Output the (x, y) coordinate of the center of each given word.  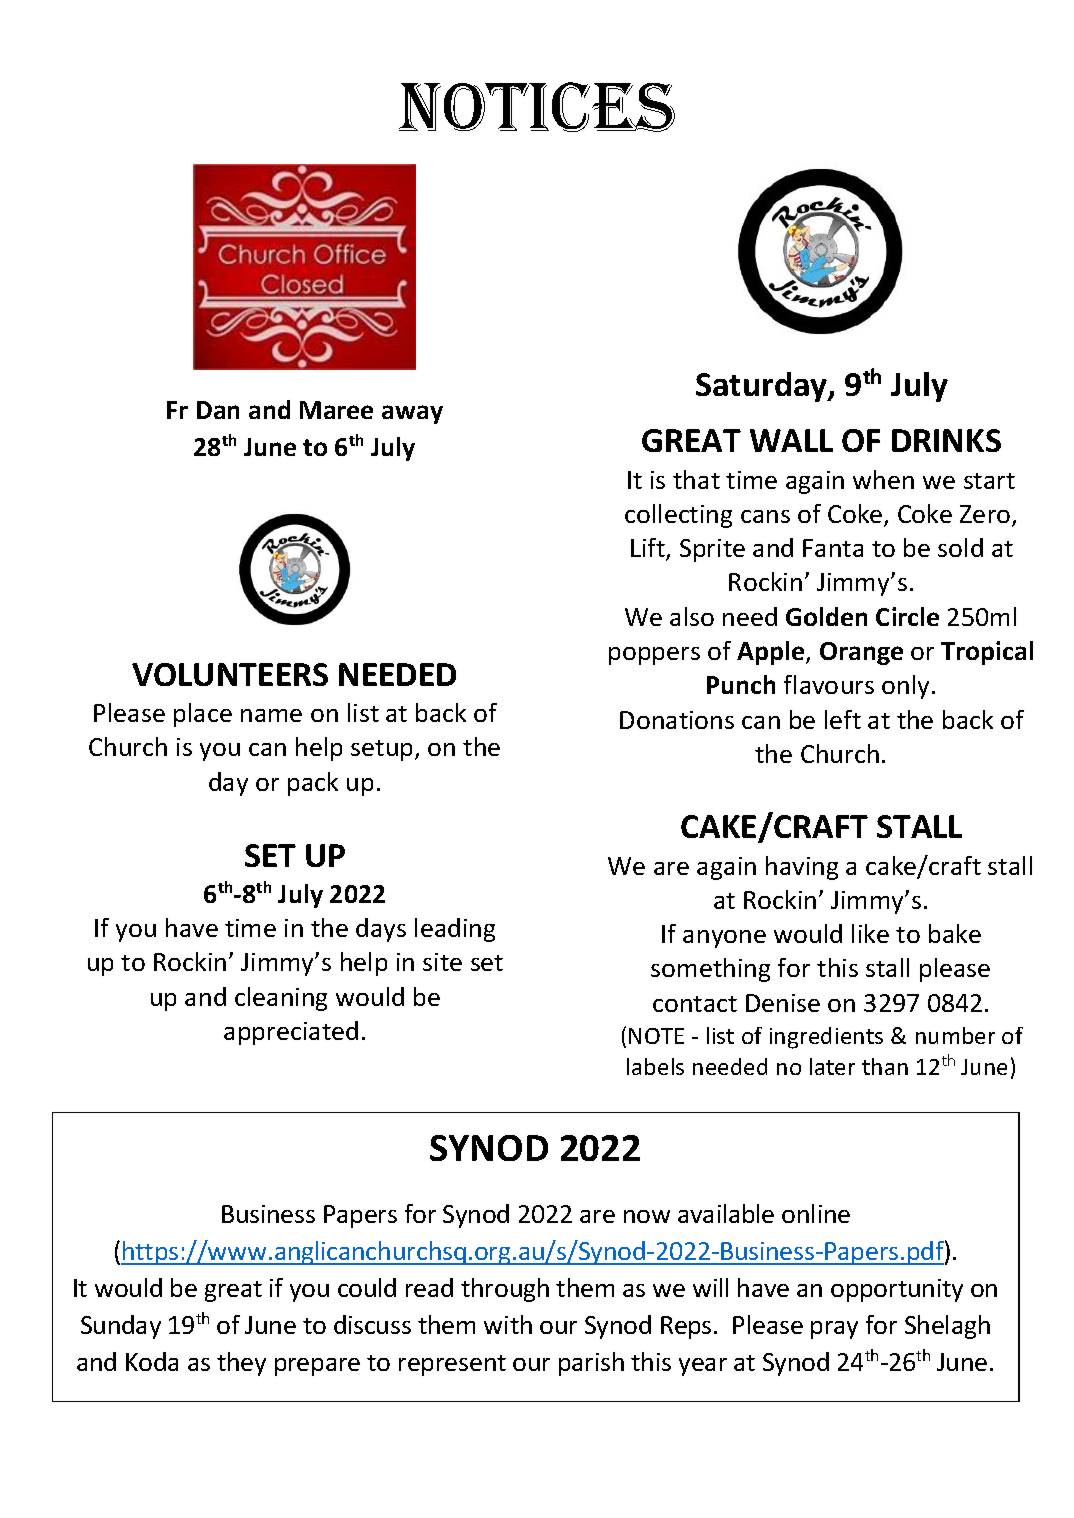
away (412, 414)
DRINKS (946, 440)
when (883, 479)
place (203, 715)
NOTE (656, 1036)
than (885, 1066)
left (843, 719)
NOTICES (537, 107)
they (241, 1364)
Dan (218, 410)
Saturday (763, 387)
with (508, 1324)
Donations (677, 720)
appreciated (291, 1033)
